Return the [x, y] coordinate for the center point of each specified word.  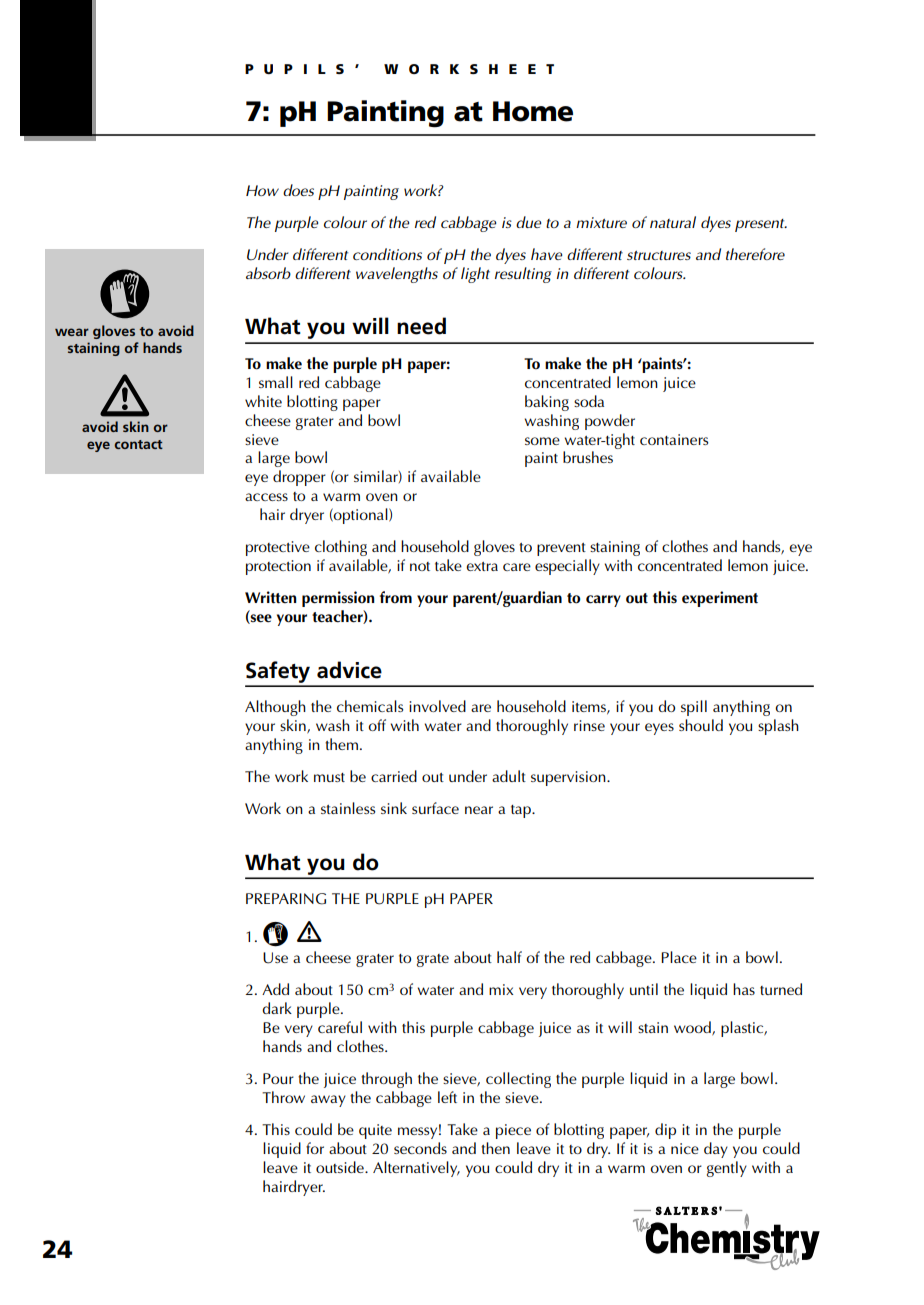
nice [685, 1148]
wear [72, 332]
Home [533, 111]
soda [589, 401]
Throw [283, 1097]
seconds [420, 1148]
